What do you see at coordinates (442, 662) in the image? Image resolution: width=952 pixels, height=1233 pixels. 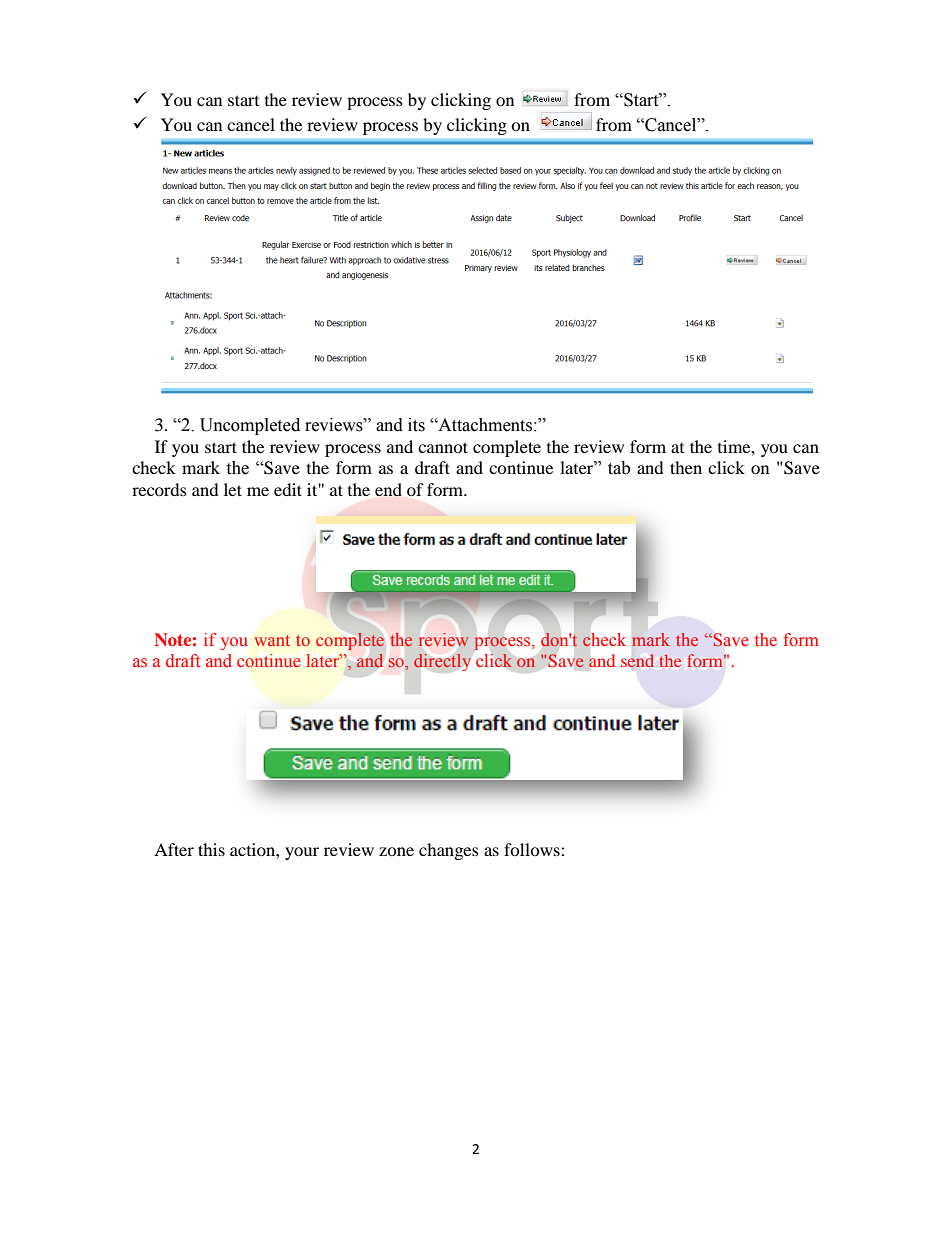 I see `directly` at bounding box center [442, 662].
